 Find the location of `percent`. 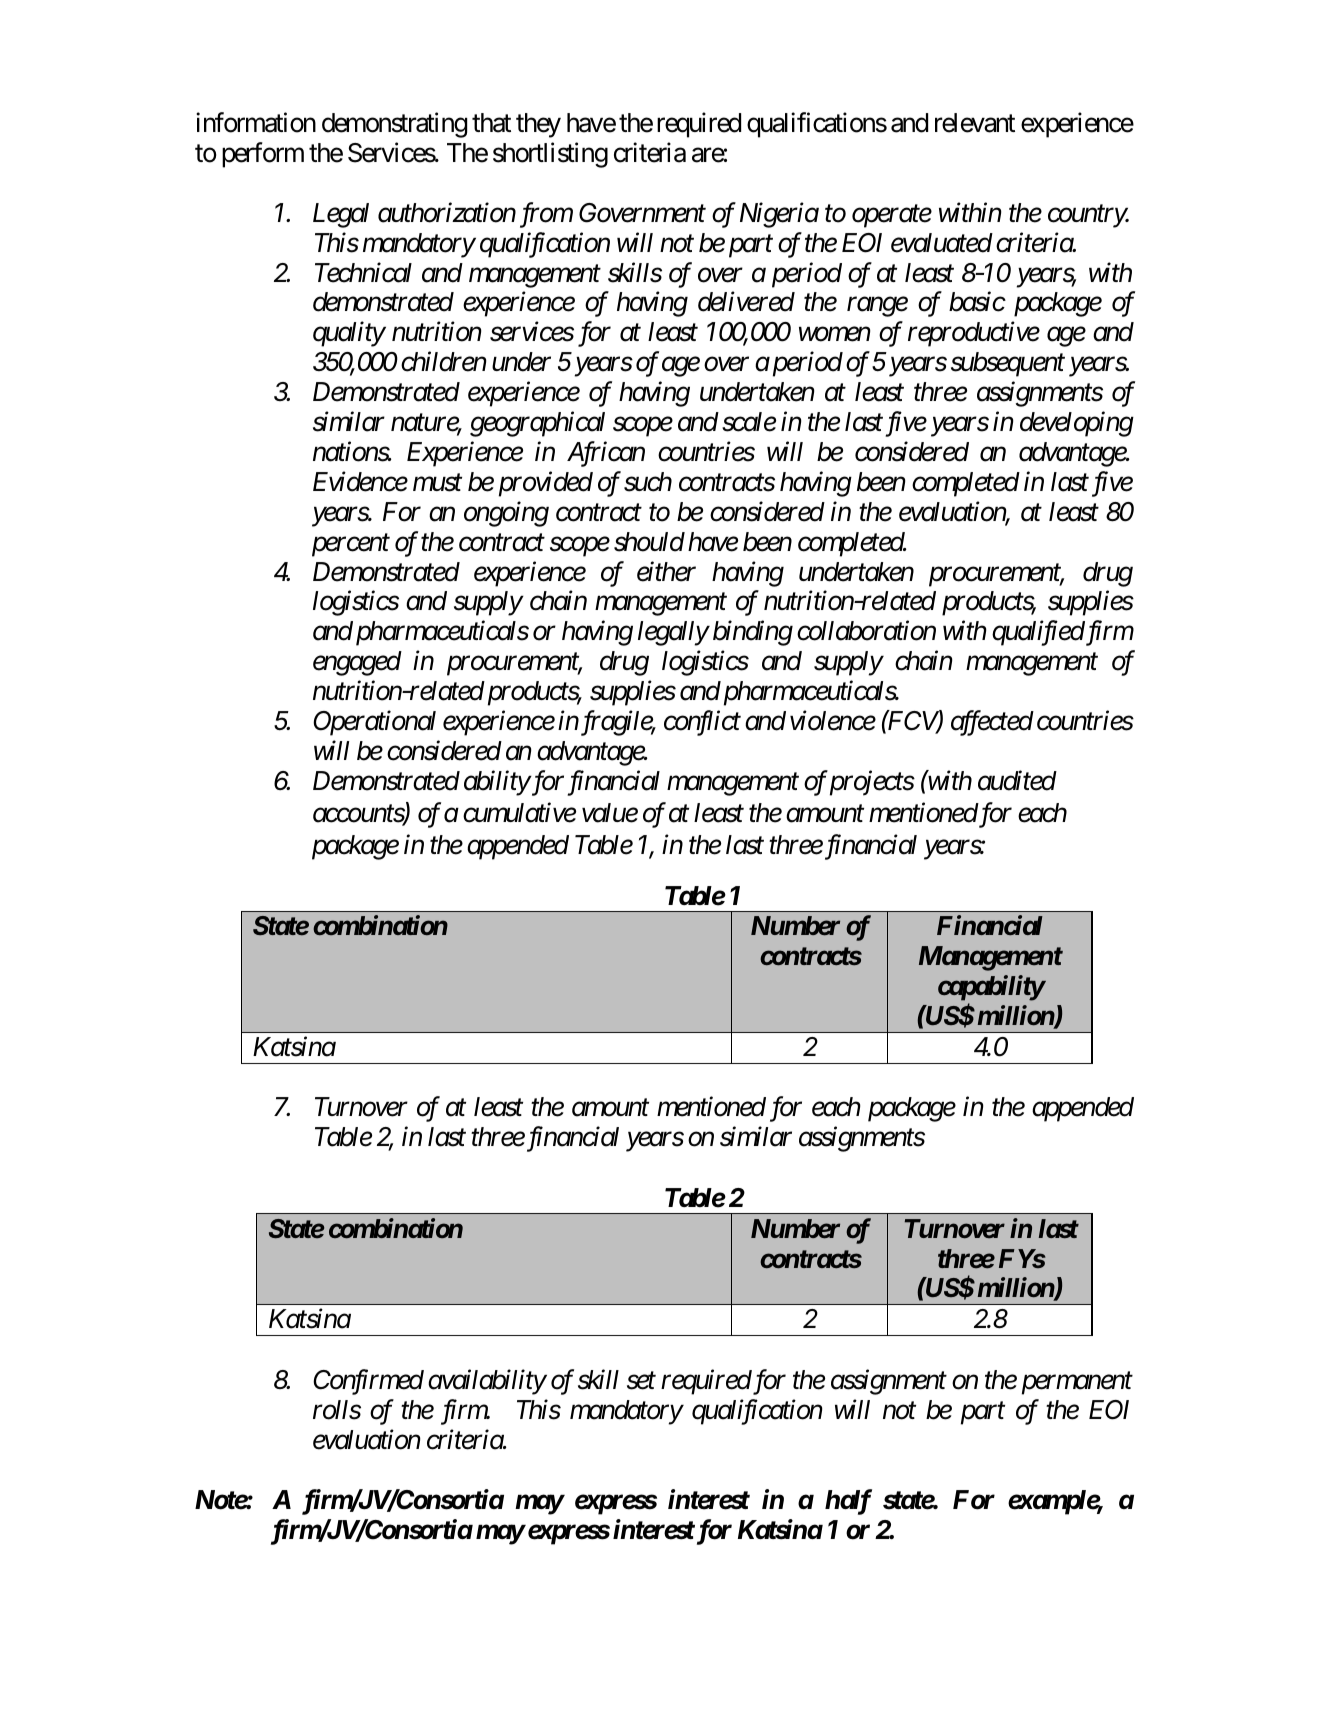

percent is located at coordinates (351, 546).
